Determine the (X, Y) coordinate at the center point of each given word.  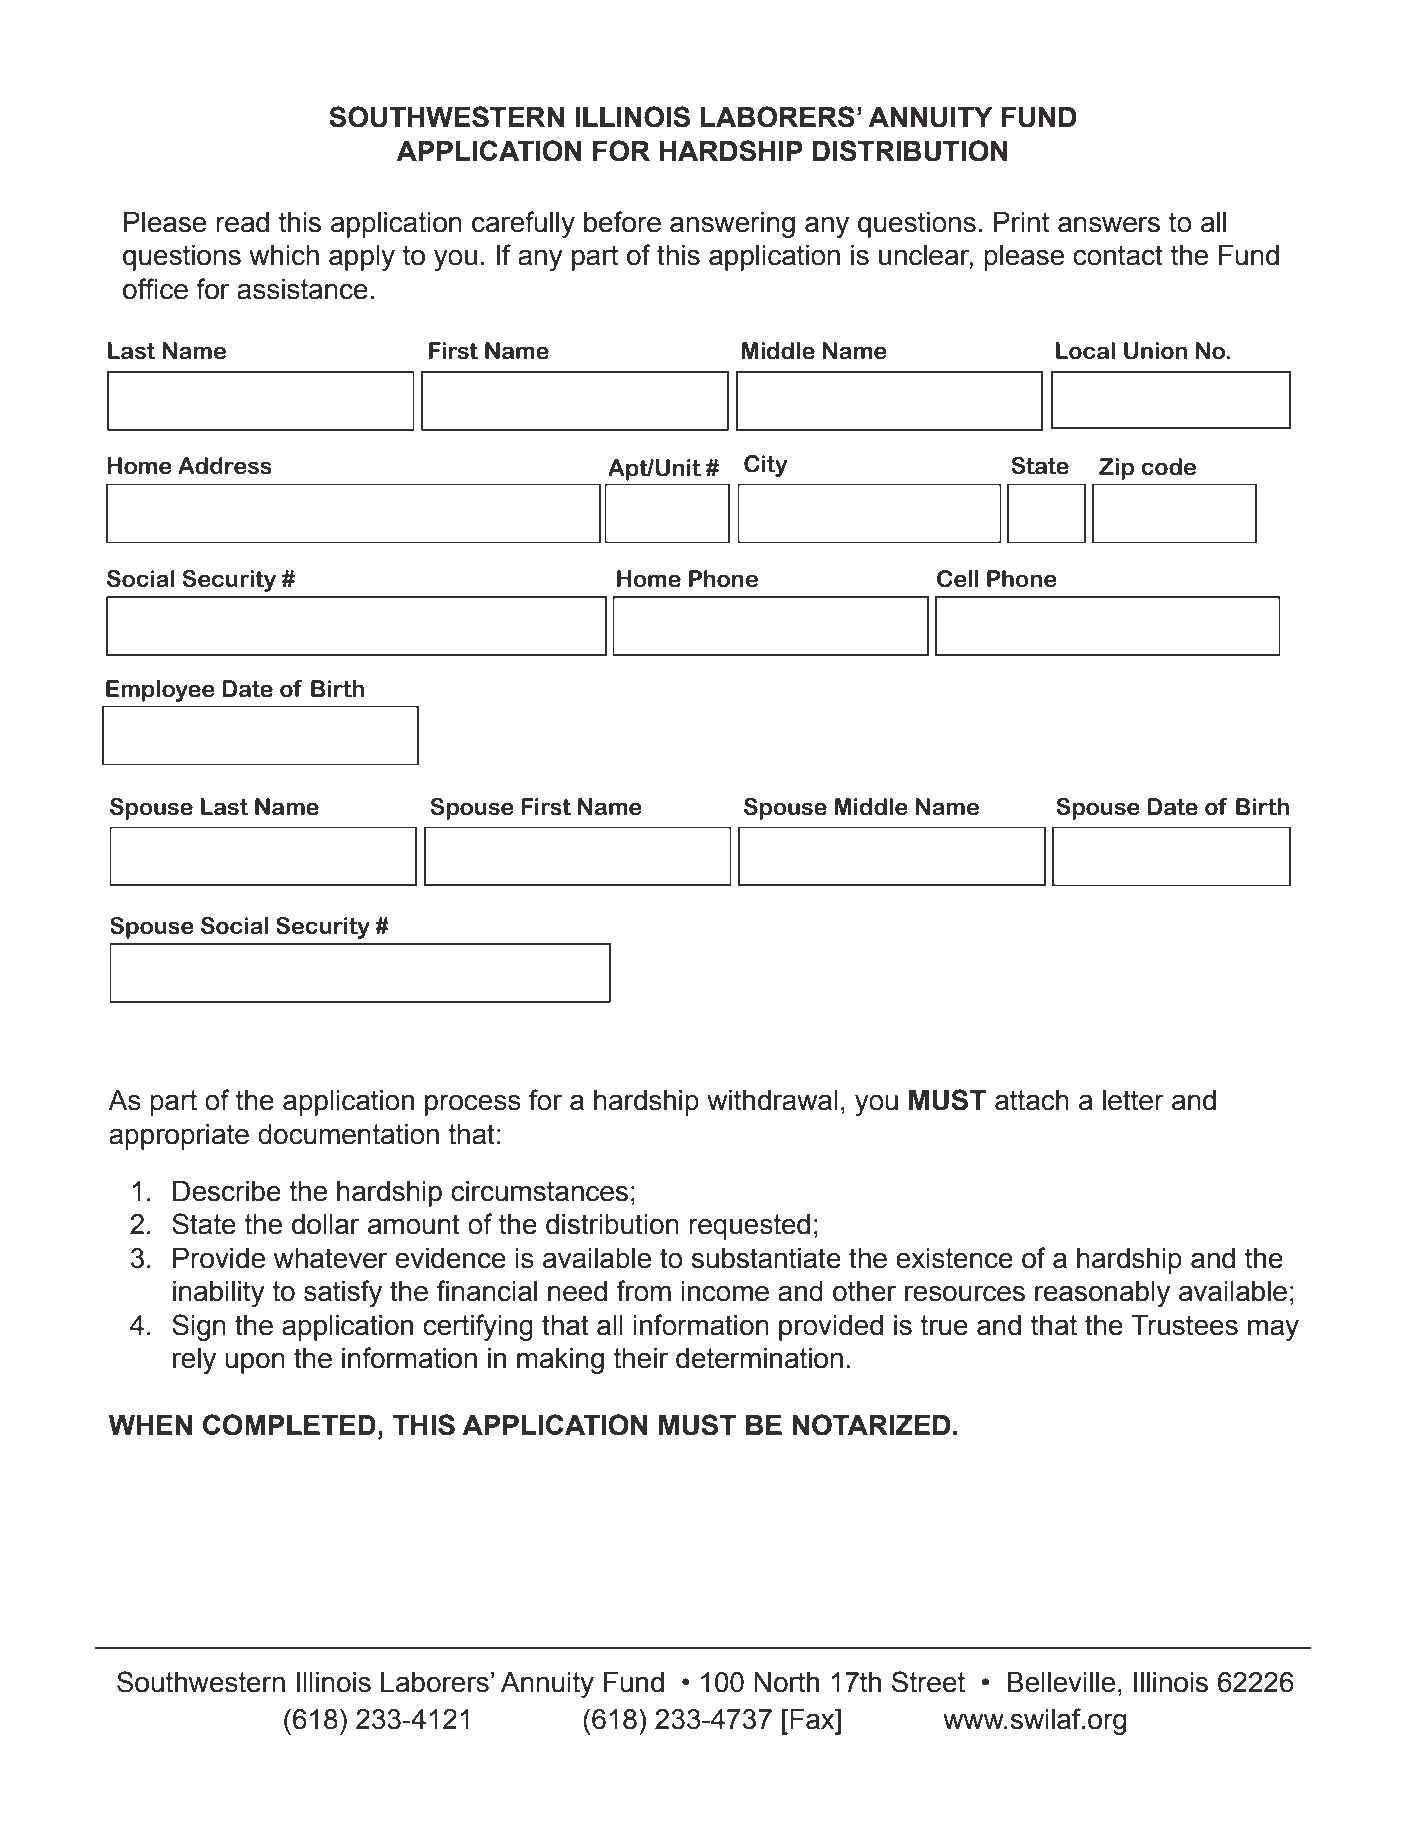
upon (255, 1363)
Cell (957, 579)
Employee (160, 691)
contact (1118, 255)
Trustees (1184, 1325)
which (284, 255)
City (765, 466)
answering (732, 225)
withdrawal (772, 1100)
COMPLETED (289, 1425)
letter (1133, 1100)
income (725, 1291)
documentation (348, 1134)
